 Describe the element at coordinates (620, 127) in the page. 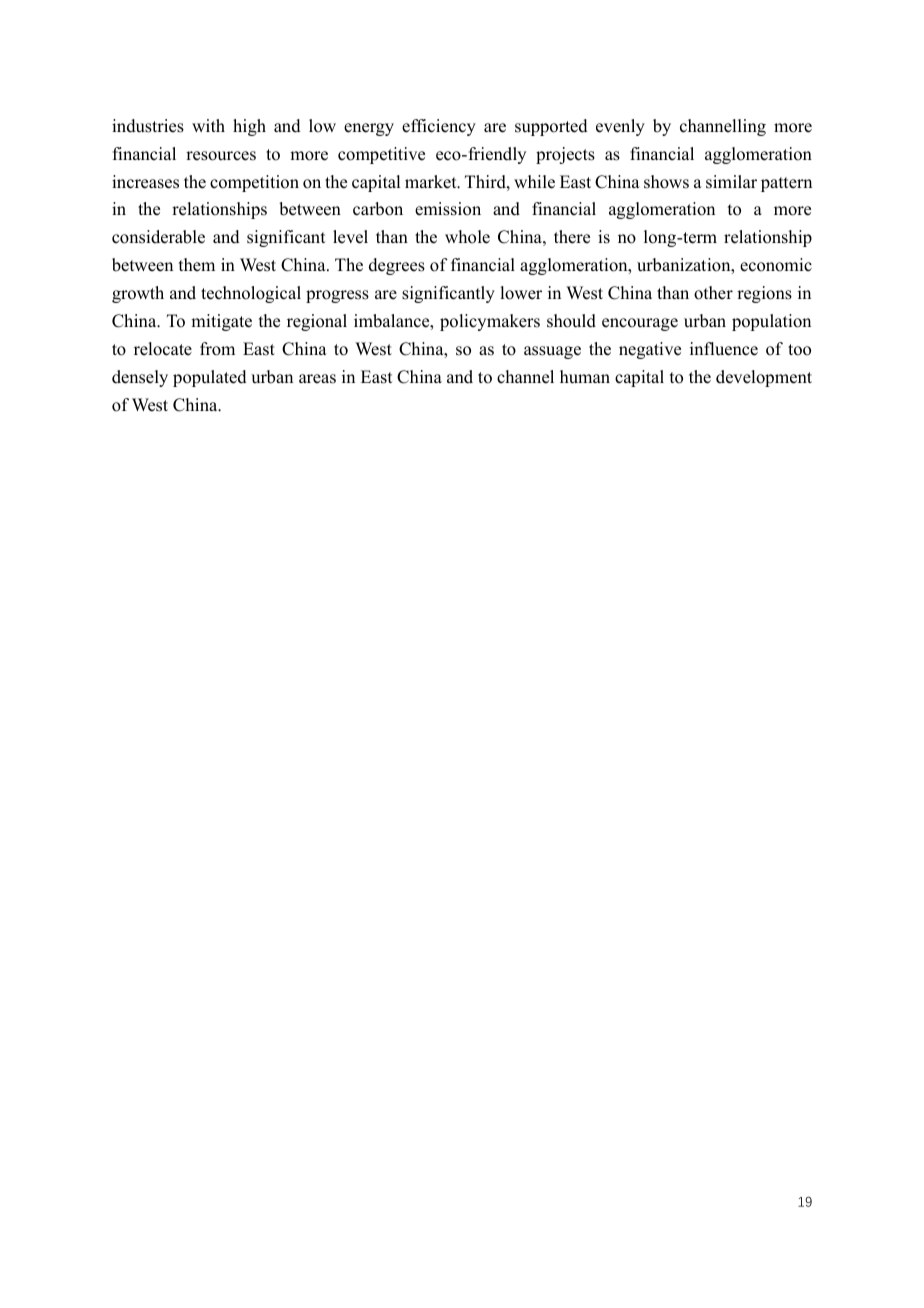

I see `evenly` at that location.
